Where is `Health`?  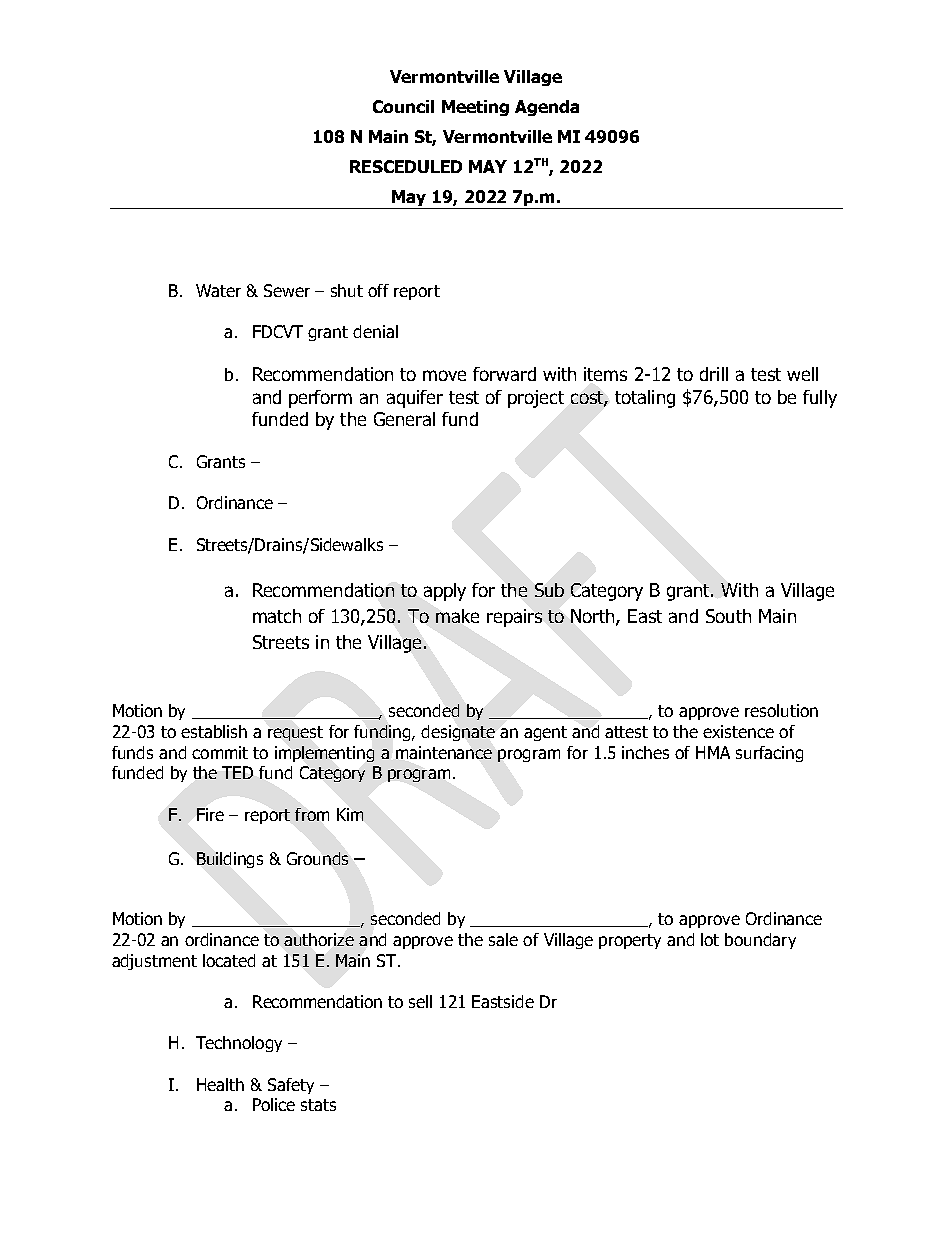
Health is located at coordinates (220, 1084).
